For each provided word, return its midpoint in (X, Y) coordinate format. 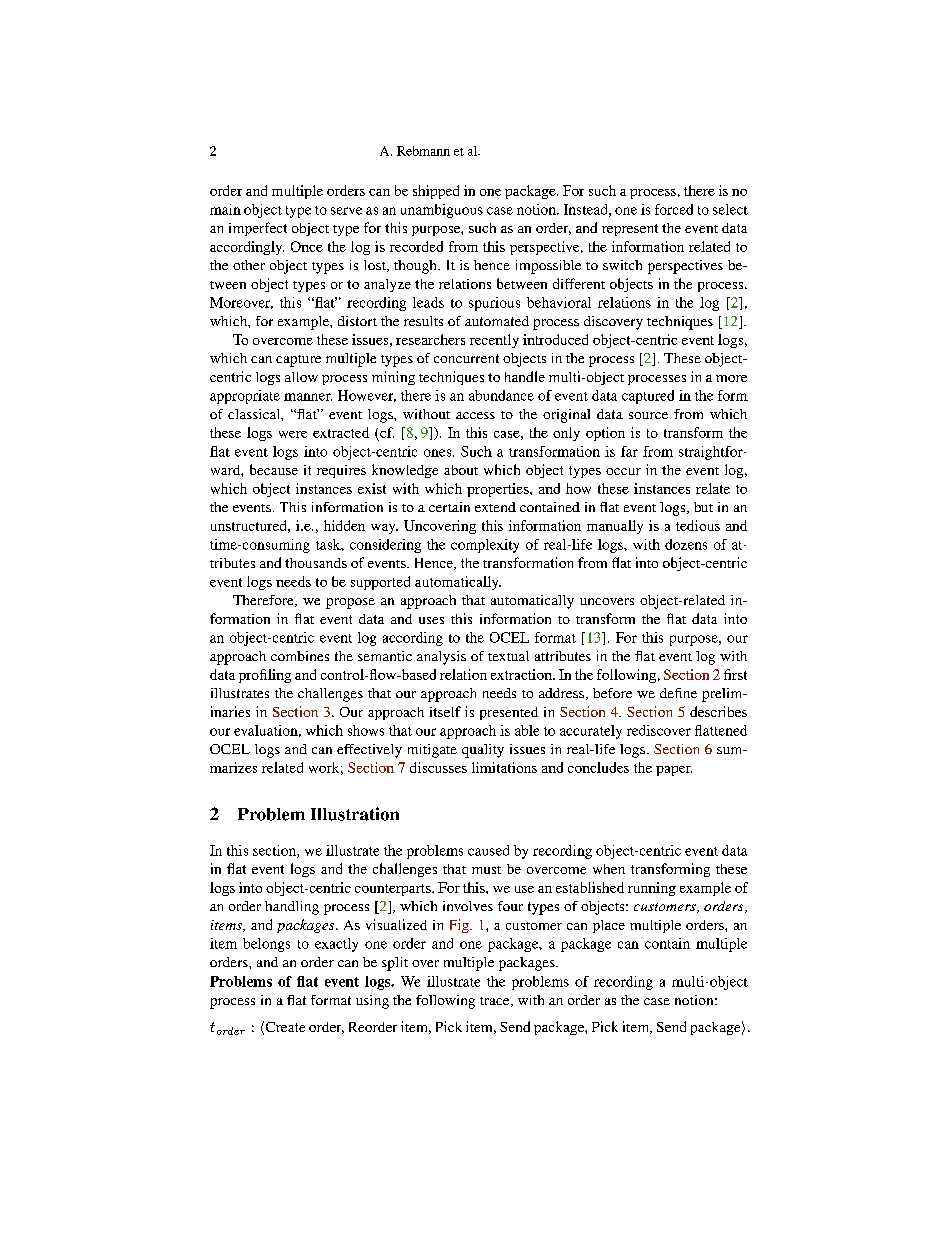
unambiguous (442, 211)
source (648, 415)
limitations (504, 767)
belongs (266, 945)
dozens (686, 544)
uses (431, 620)
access (475, 415)
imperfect (258, 229)
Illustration (355, 814)
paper (674, 771)
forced (674, 209)
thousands (316, 563)
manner (308, 397)
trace (496, 1002)
